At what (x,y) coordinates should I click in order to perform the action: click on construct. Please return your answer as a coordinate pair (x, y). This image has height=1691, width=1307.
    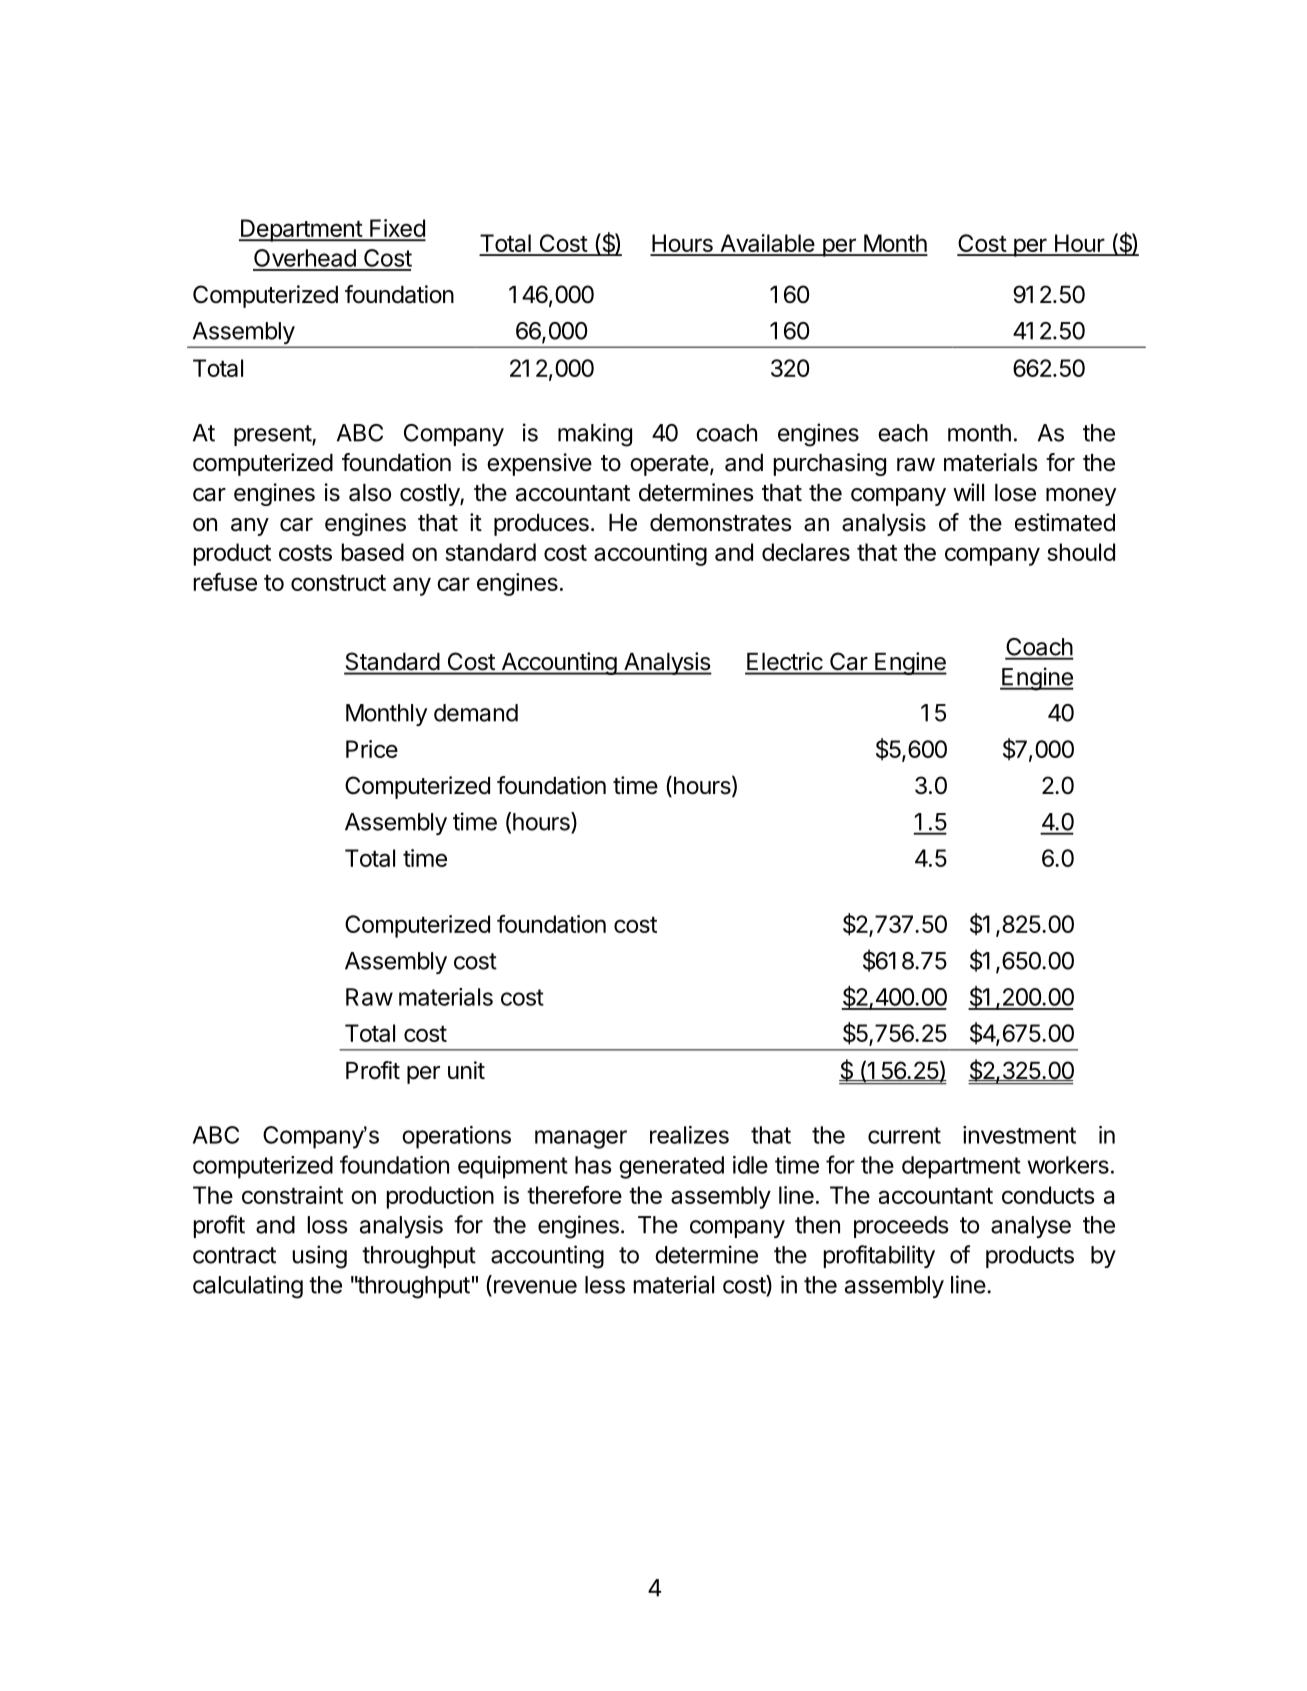
    Looking at the image, I should click on (338, 583).
